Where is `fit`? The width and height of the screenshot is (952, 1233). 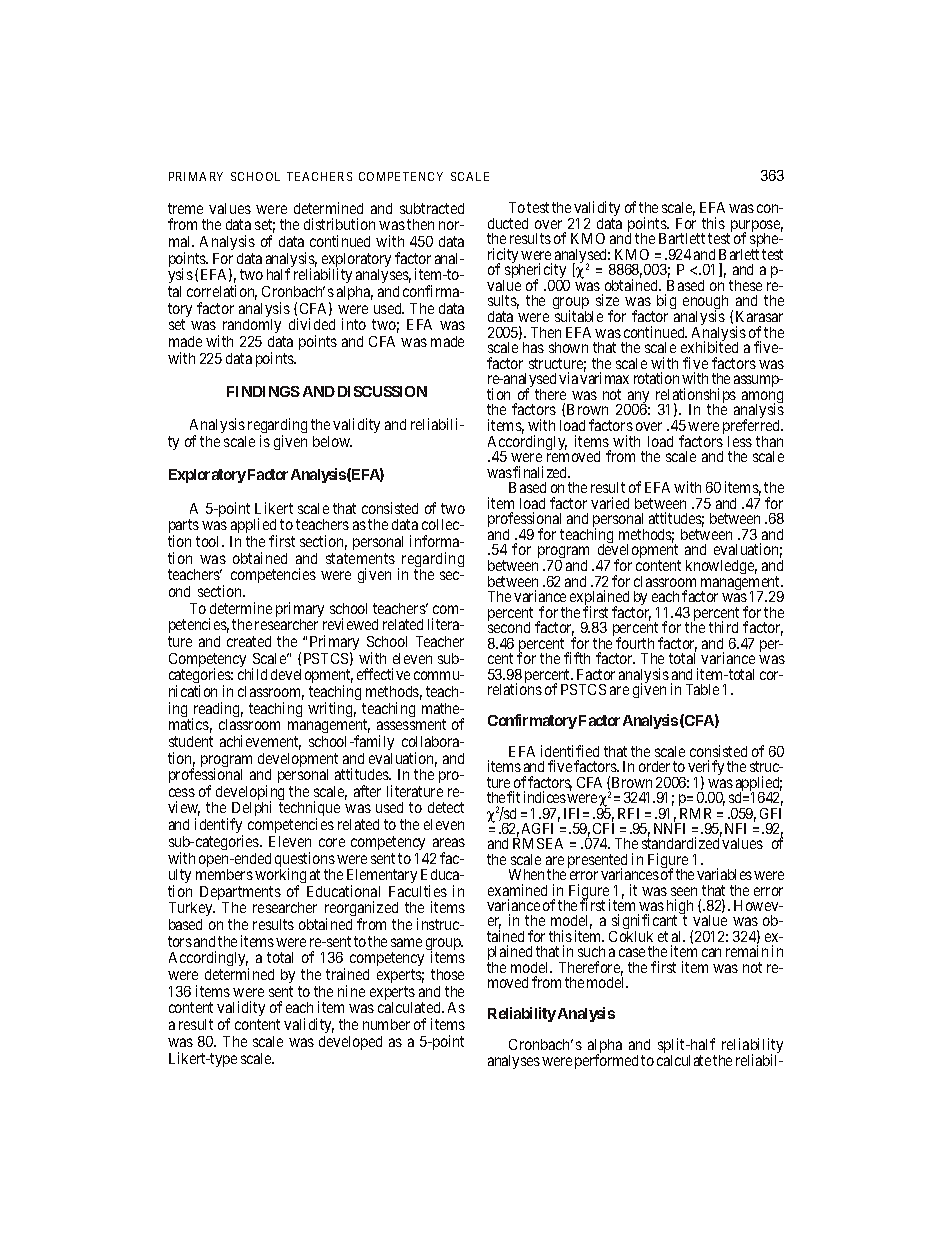 fit is located at coordinates (513, 797).
